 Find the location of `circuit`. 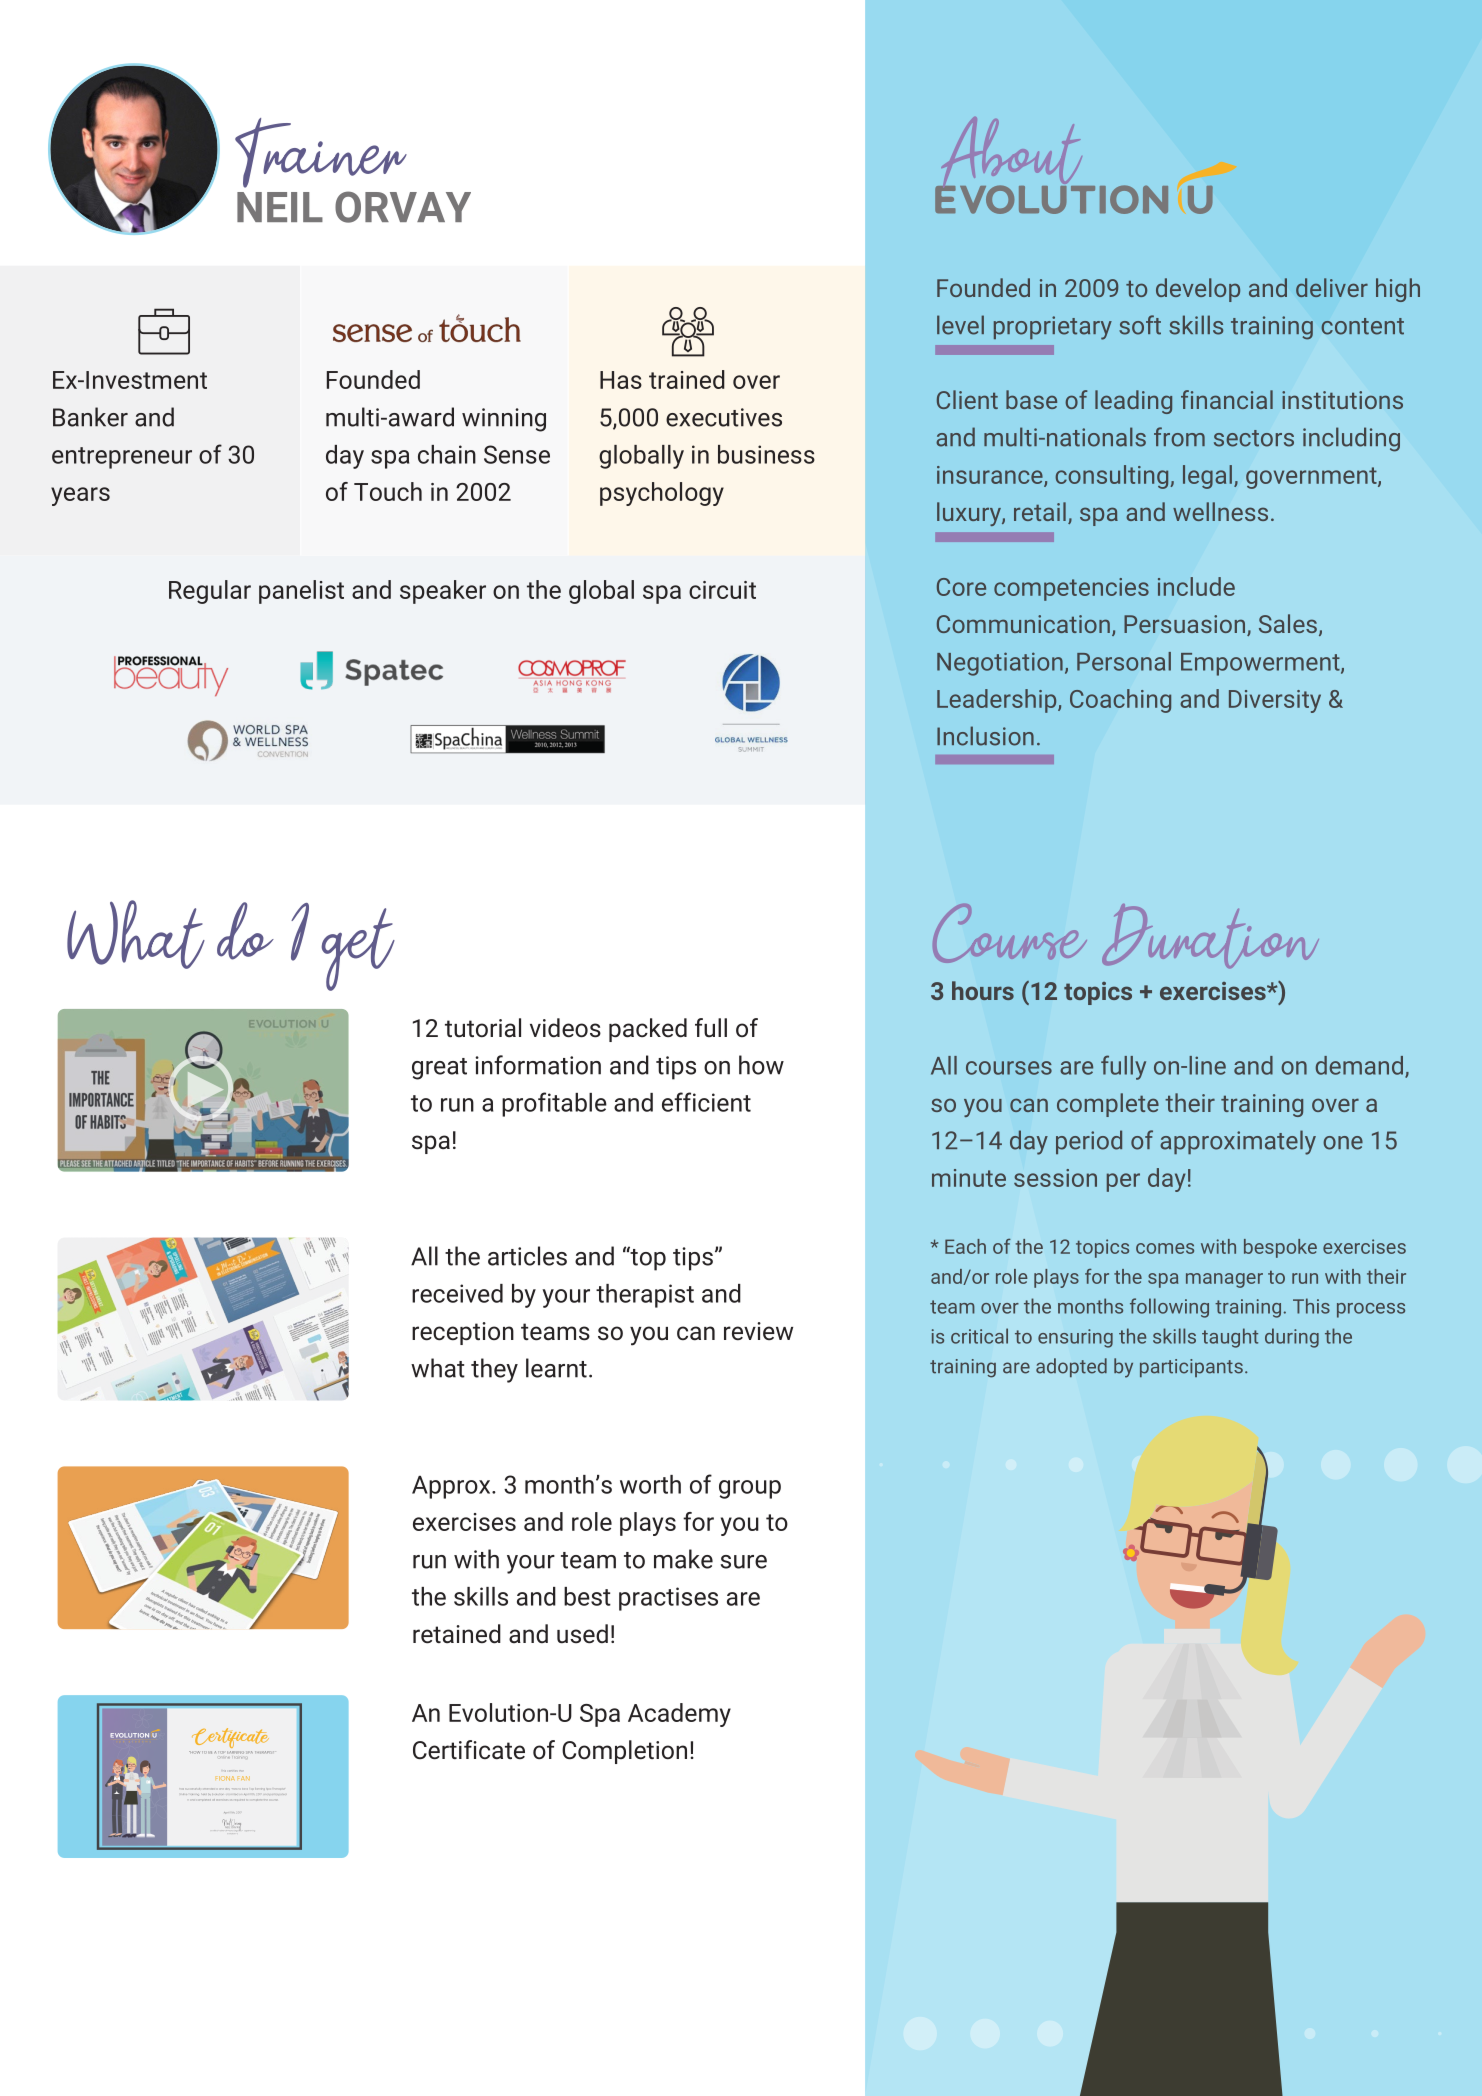

circuit is located at coordinates (722, 590).
